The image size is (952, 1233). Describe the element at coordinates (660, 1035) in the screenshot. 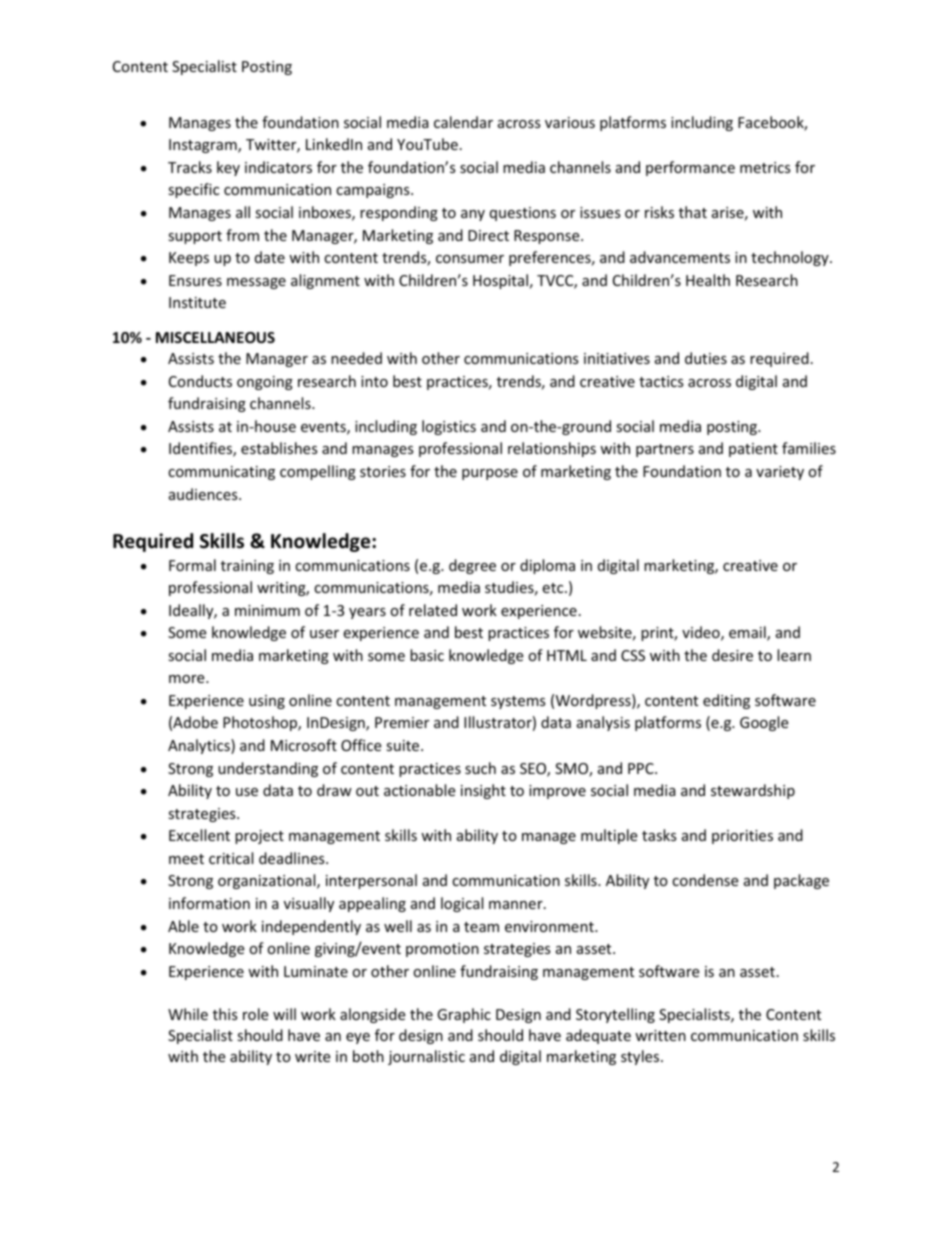

I see `written` at that location.
